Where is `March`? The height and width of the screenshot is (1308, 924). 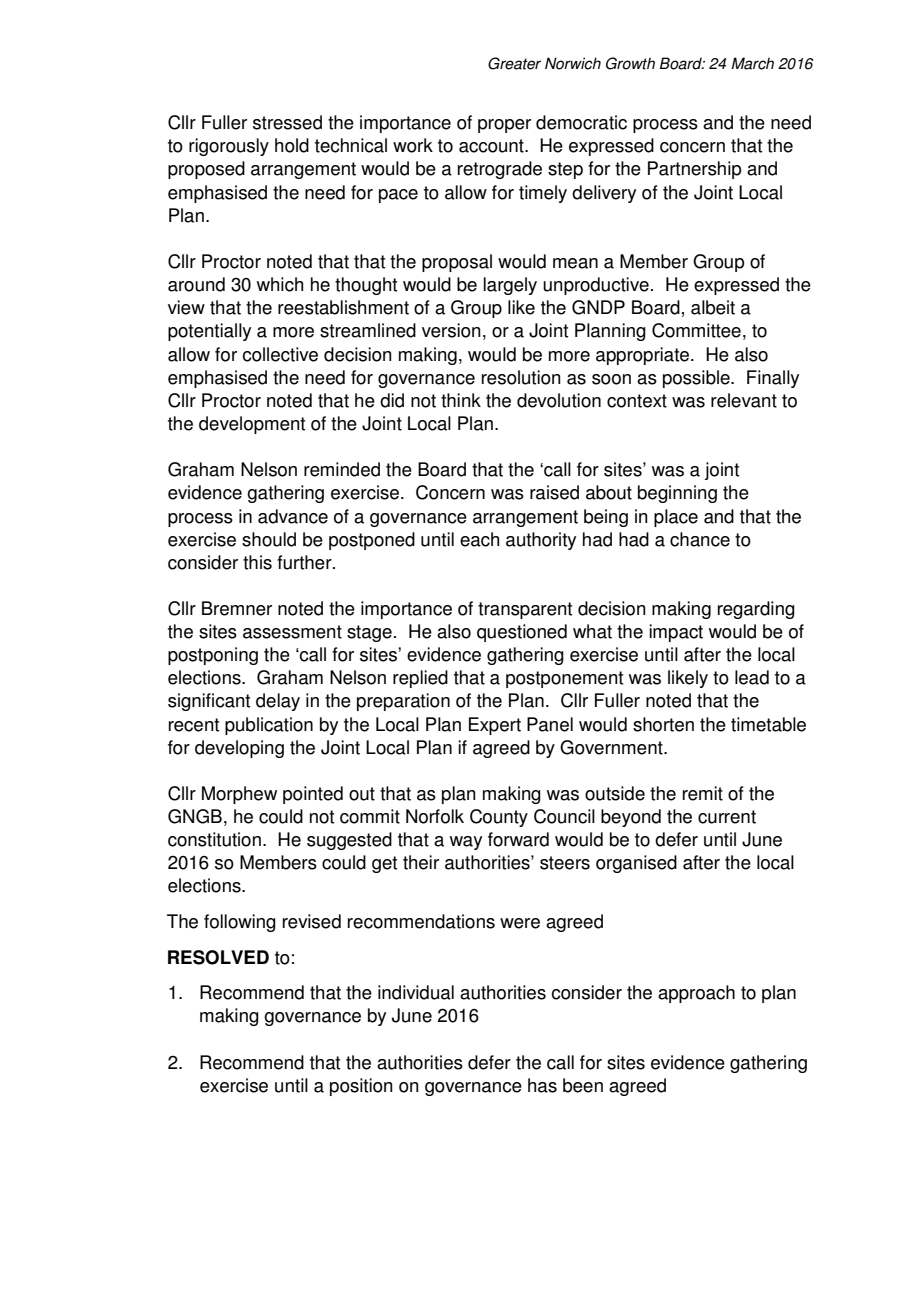 March is located at coordinates (752, 63).
